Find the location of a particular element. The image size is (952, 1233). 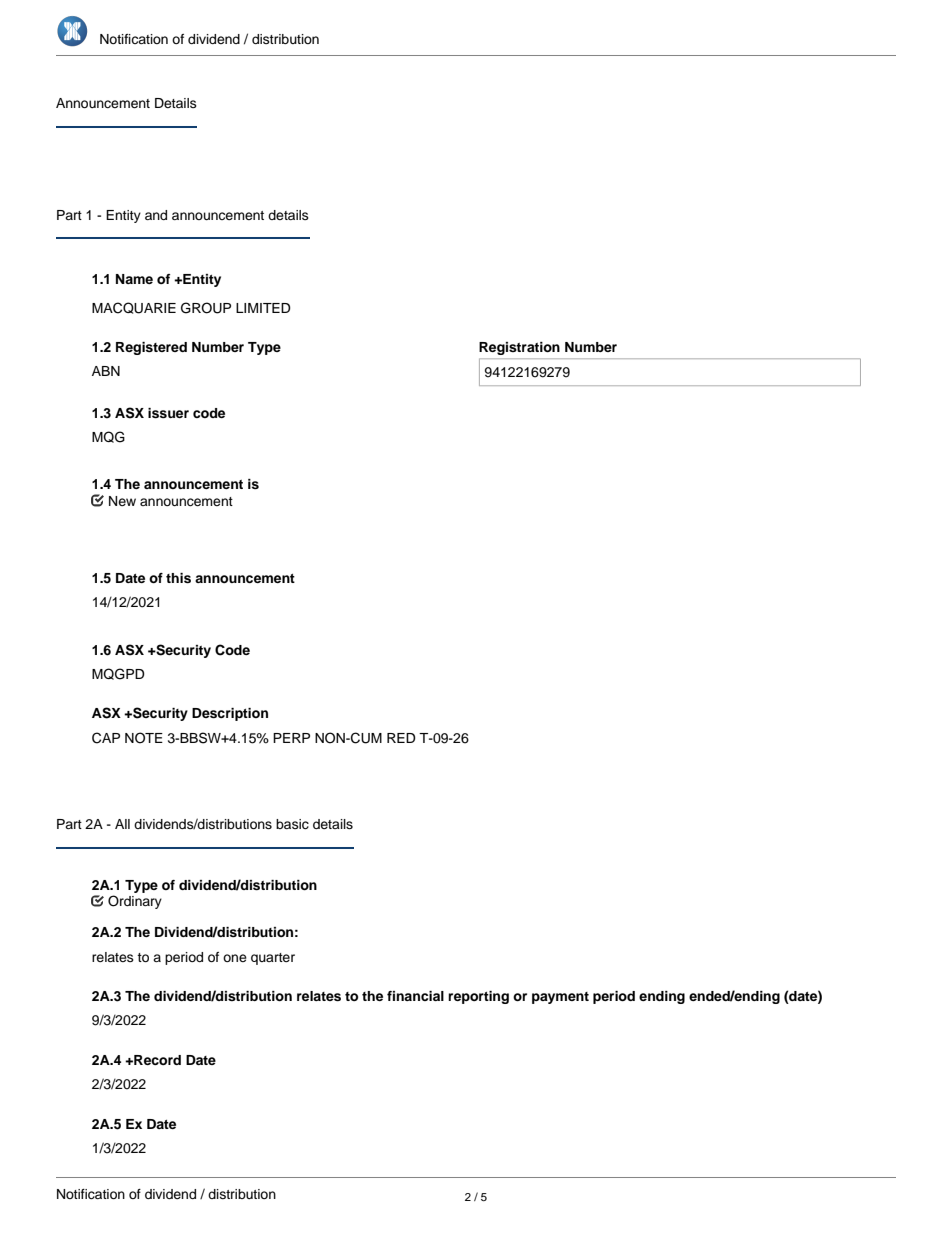

PERP is located at coordinates (291, 738).
